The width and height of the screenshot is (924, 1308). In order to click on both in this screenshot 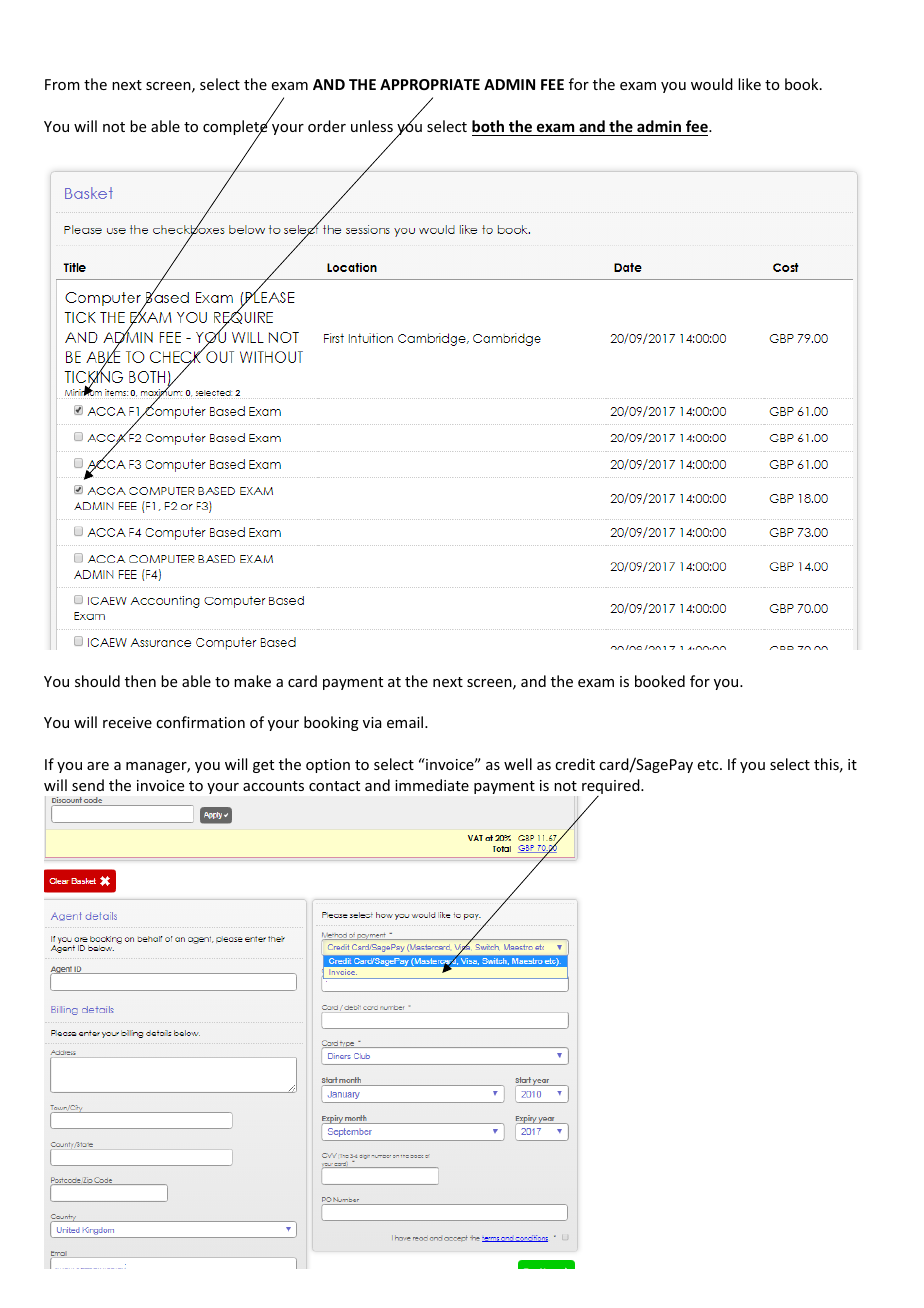, I will do `click(488, 126)`.
